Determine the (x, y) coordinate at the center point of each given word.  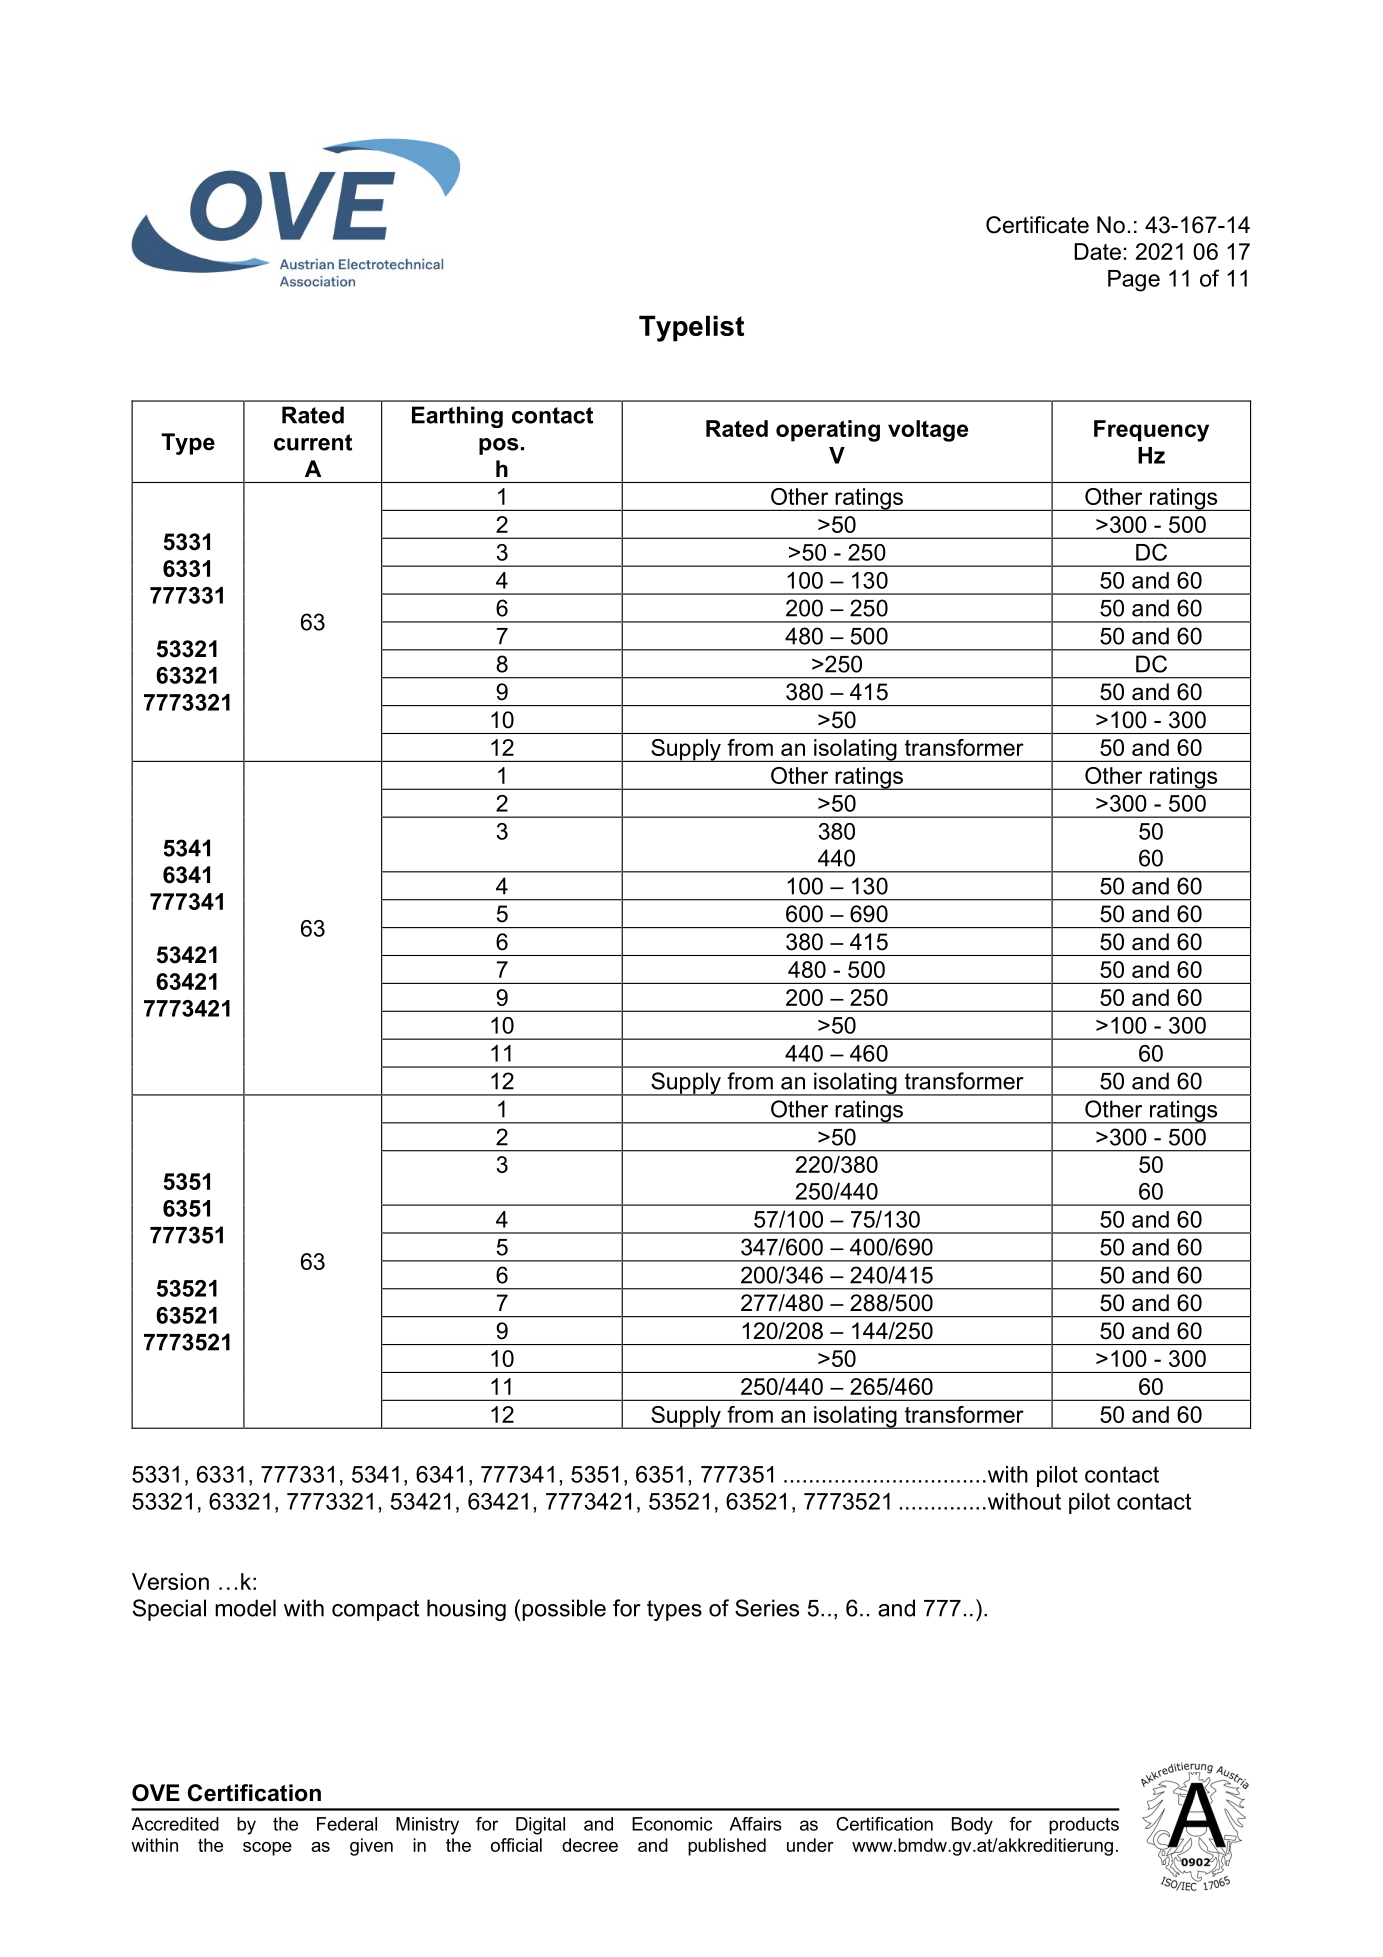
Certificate (1037, 225)
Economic (672, 1824)
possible (564, 1610)
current (313, 442)
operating (828, 431)
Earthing (457, 417)
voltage (928, 431)
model (245, 1608)
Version (170, 1581)
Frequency (1151, 431)
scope (267, 1849)
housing (466, 1610)
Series (767, 1608)
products (1084, 1826)
